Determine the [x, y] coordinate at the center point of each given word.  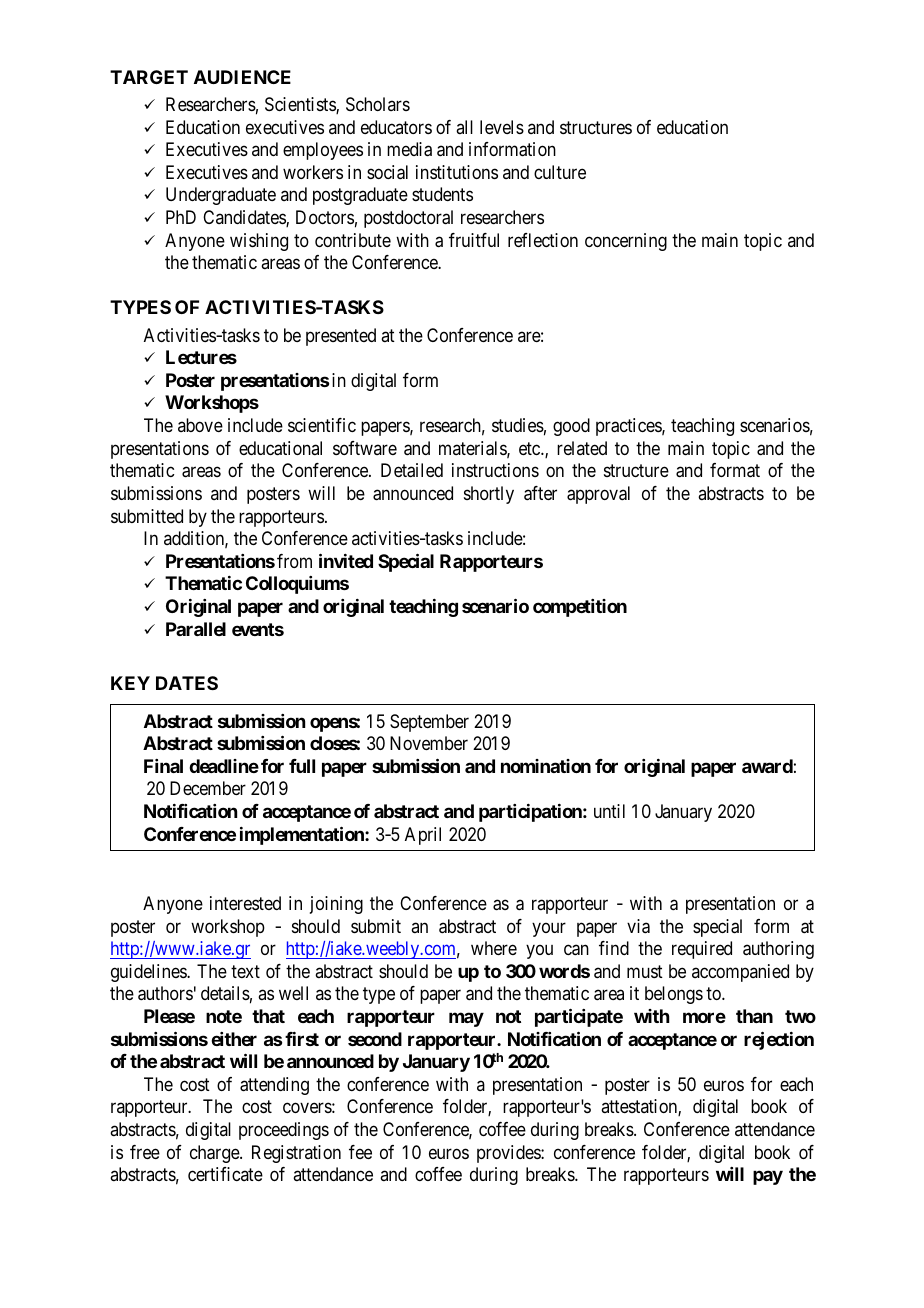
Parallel [196, 629]
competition [580, 608]
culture [560, 172]
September [429, 723]
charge [215, 1154]
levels [502, 127]
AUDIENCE [242, 77]
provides [509, 1154]
